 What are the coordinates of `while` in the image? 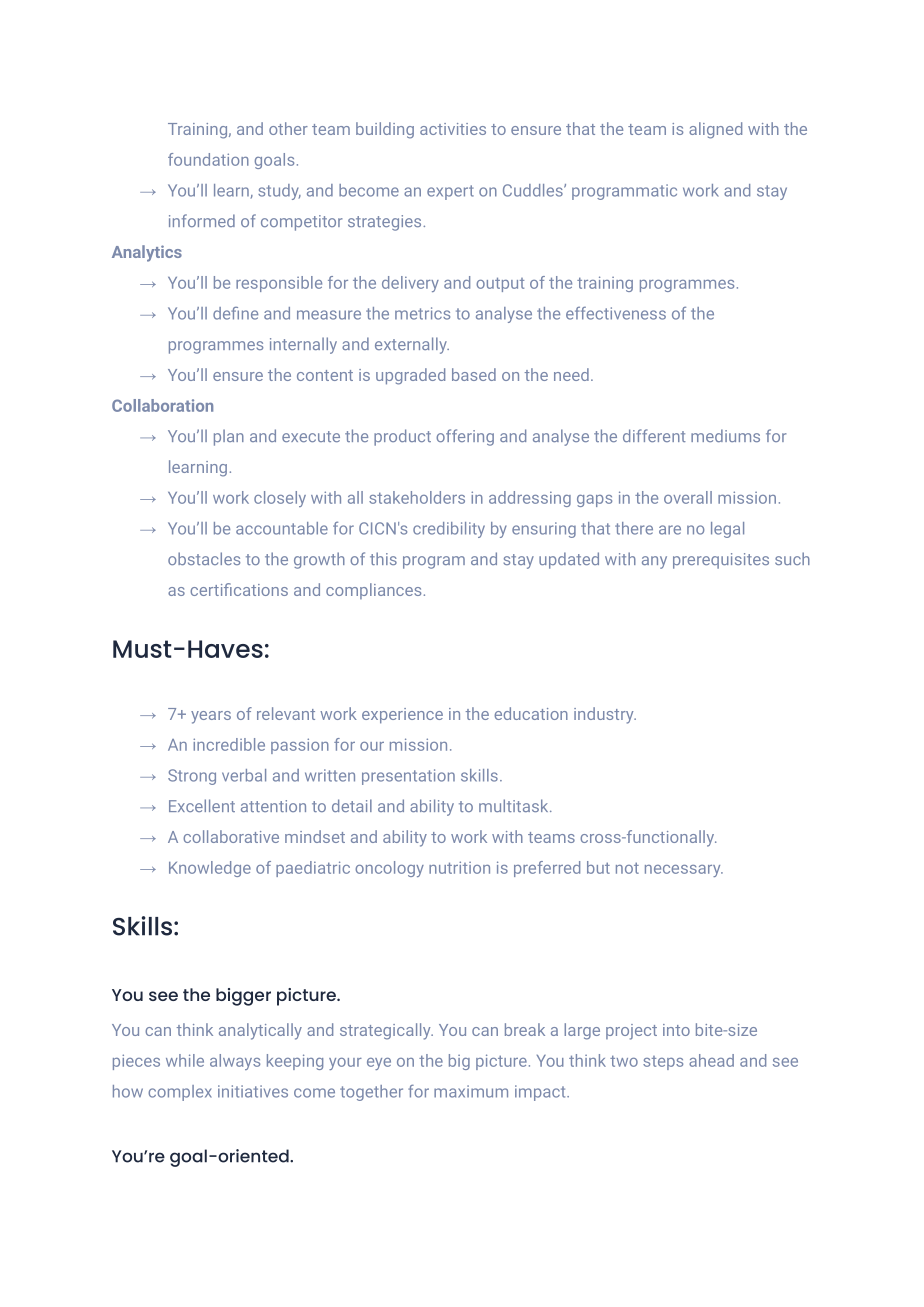 It's located at (185, 1060).
